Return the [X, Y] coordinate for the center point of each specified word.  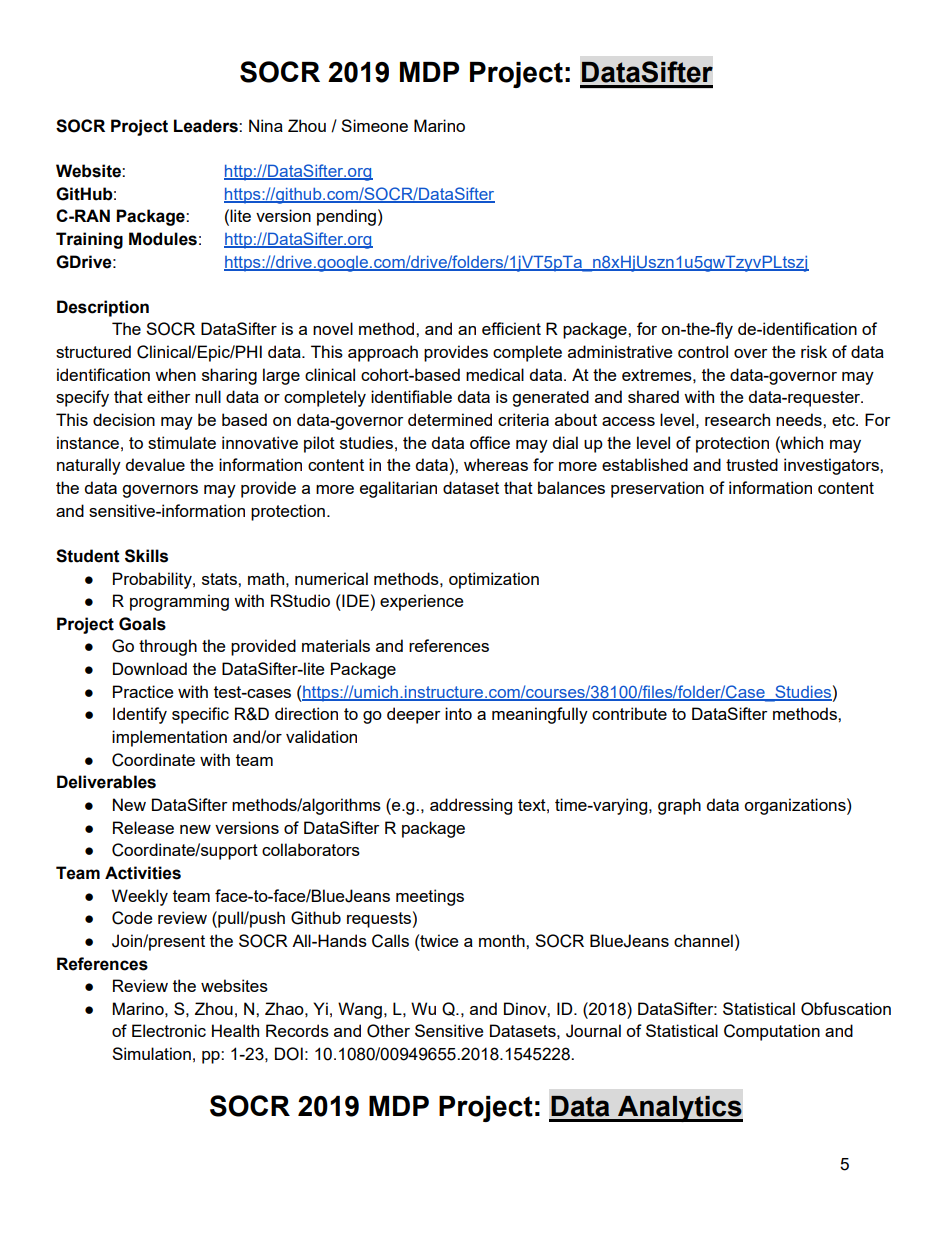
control [703, 351]
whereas [496, 464]
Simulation [151, 1053]
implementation [169, 738]
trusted [752, 464]
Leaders [207, 126]
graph [679, 806]
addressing [471, 806]
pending [346, 217]
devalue [155, 464]
